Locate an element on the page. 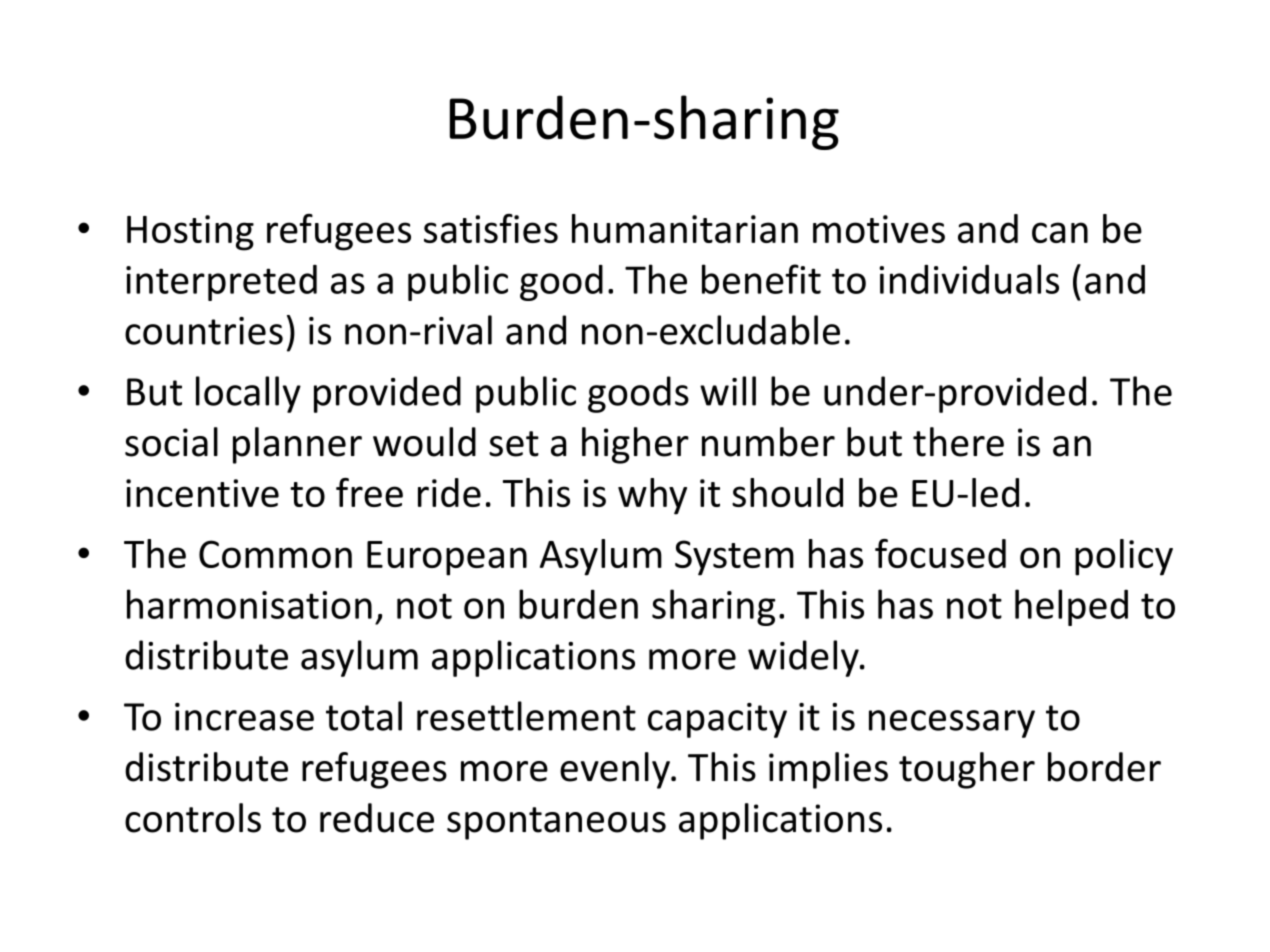 This page has width=1270, height=952. why is located at coordinates (652, 496).
